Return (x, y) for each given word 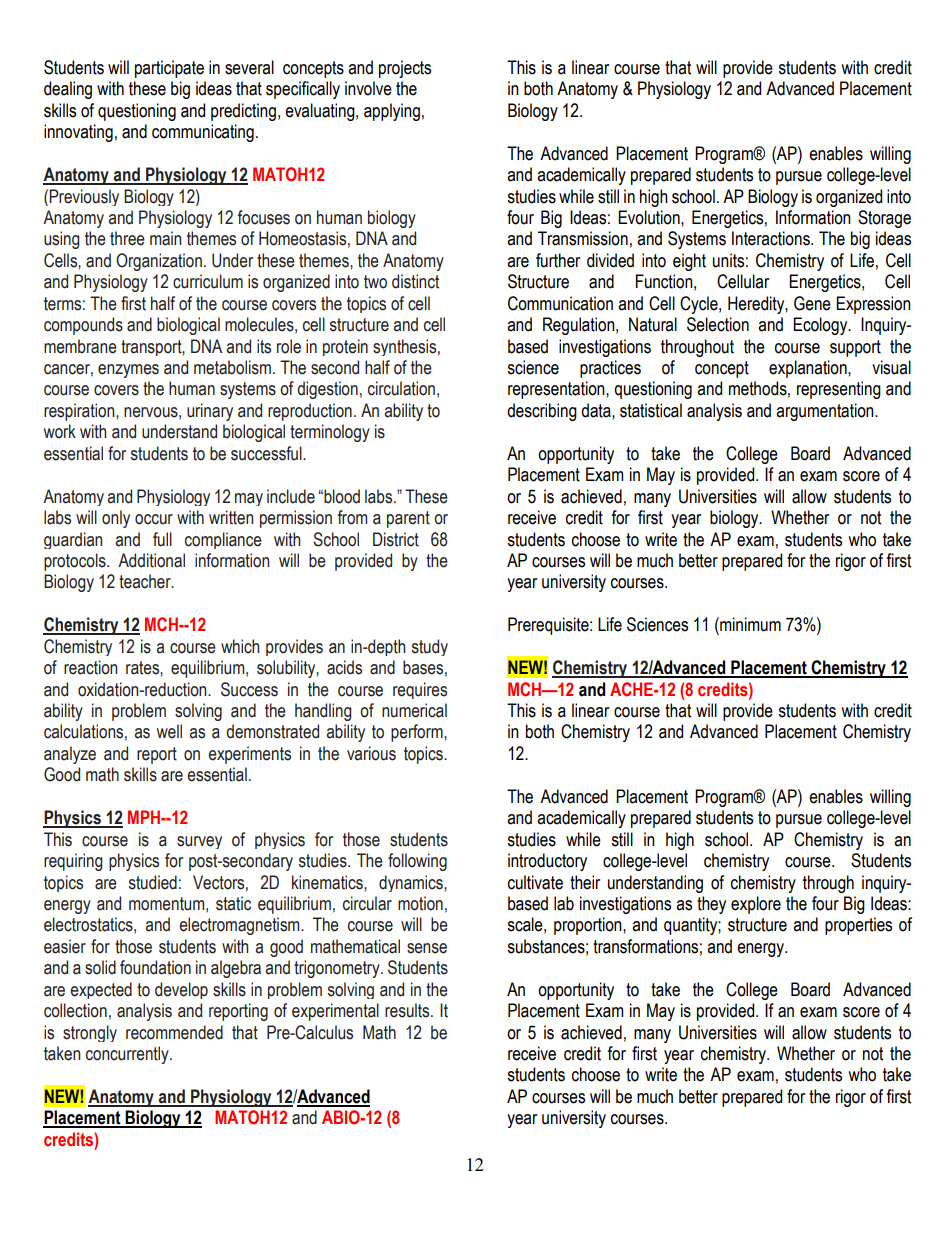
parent (408, 519)
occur (154, 519)
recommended (174, 1032)
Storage (884, 219)
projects (405, 69)
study (430, 647)
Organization (159, 262)
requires (420, 690)
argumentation (826, 412)
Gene (812, 303)
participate (169, 69)
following (417, 862)
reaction (90, 667)
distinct (415, 281)
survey (199, 842)
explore (756, 905)
